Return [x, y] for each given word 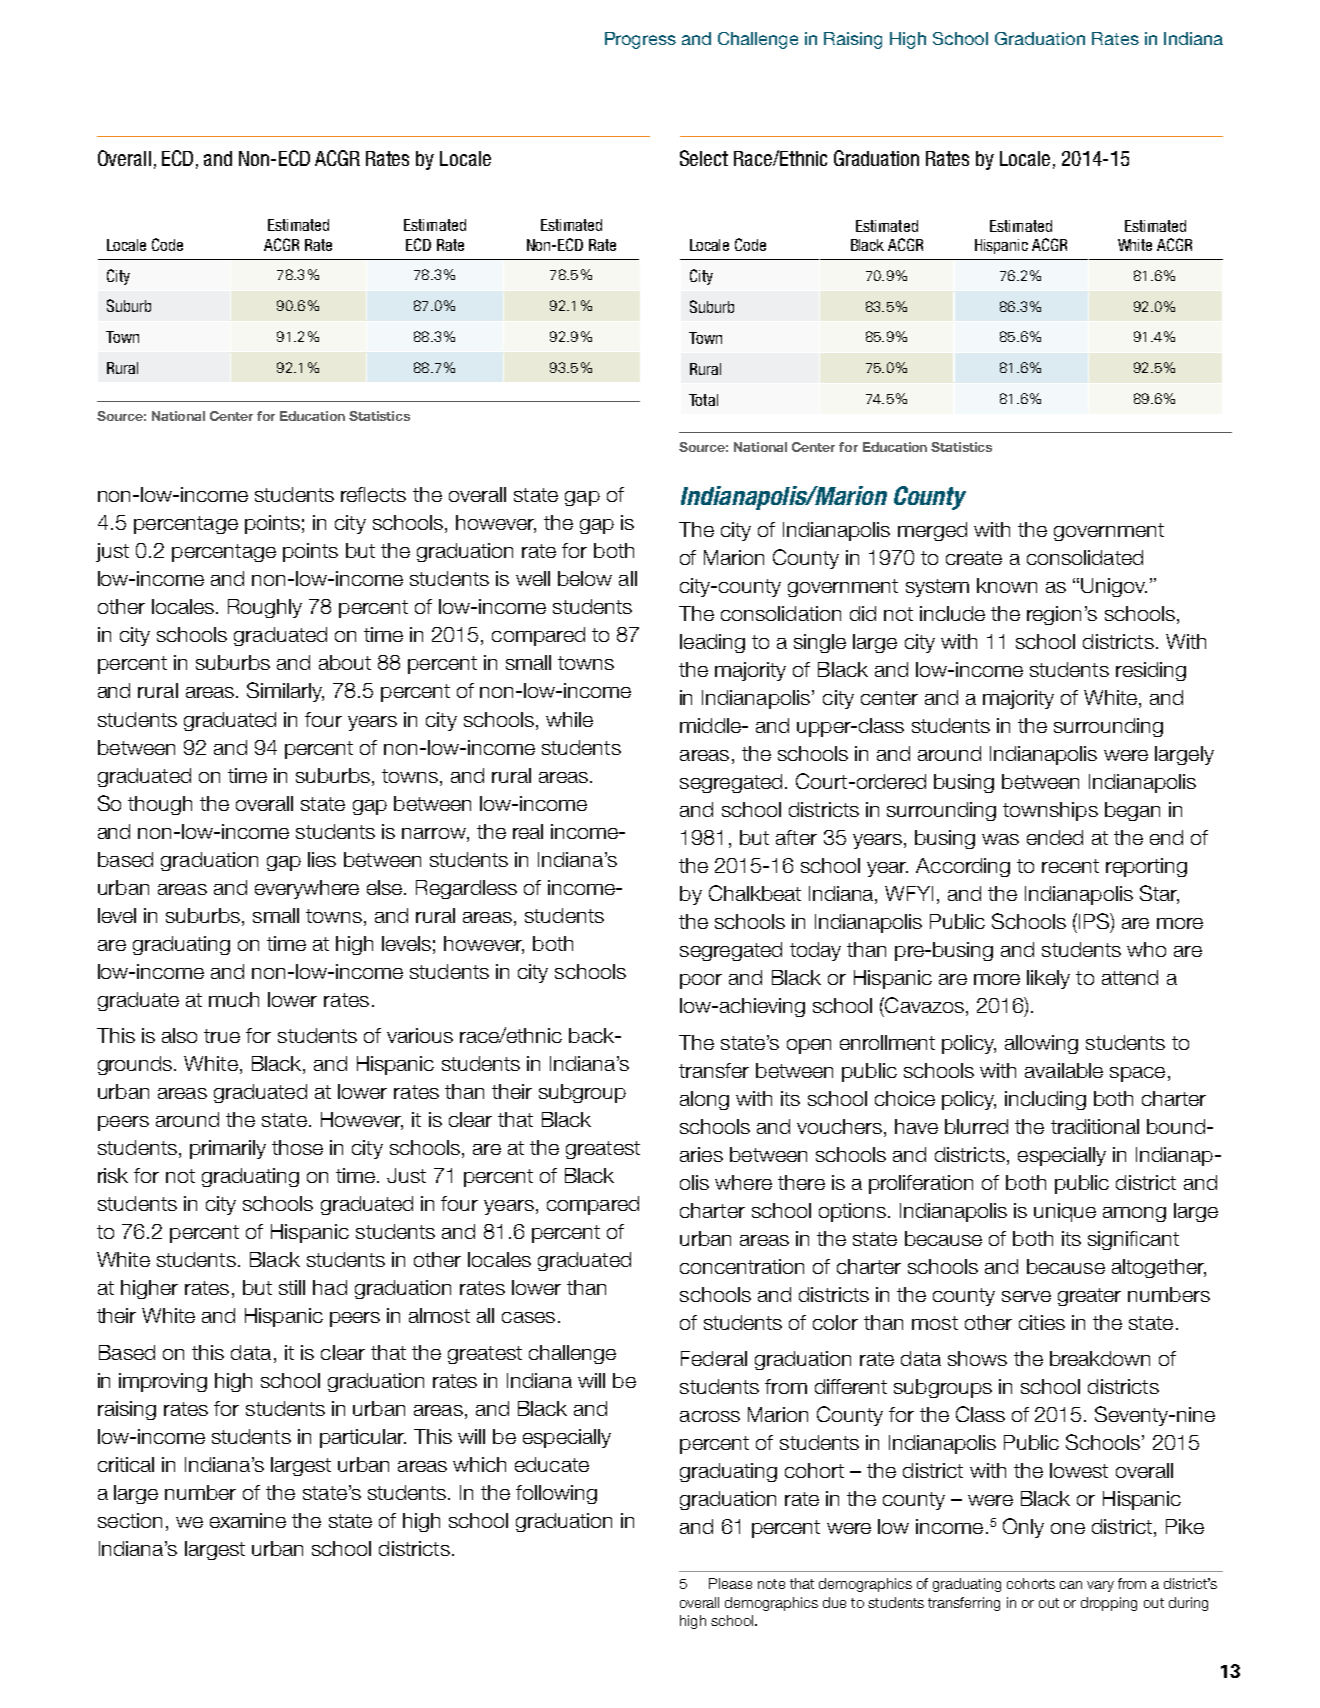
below [585, 578]
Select [704, 158]
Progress [640, 40]
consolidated [1085, 557]
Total [703, 400]
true [222, 1036]
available [1064, 1070]
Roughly [265, 608]
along [704, 1100]
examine [248, 1520]
